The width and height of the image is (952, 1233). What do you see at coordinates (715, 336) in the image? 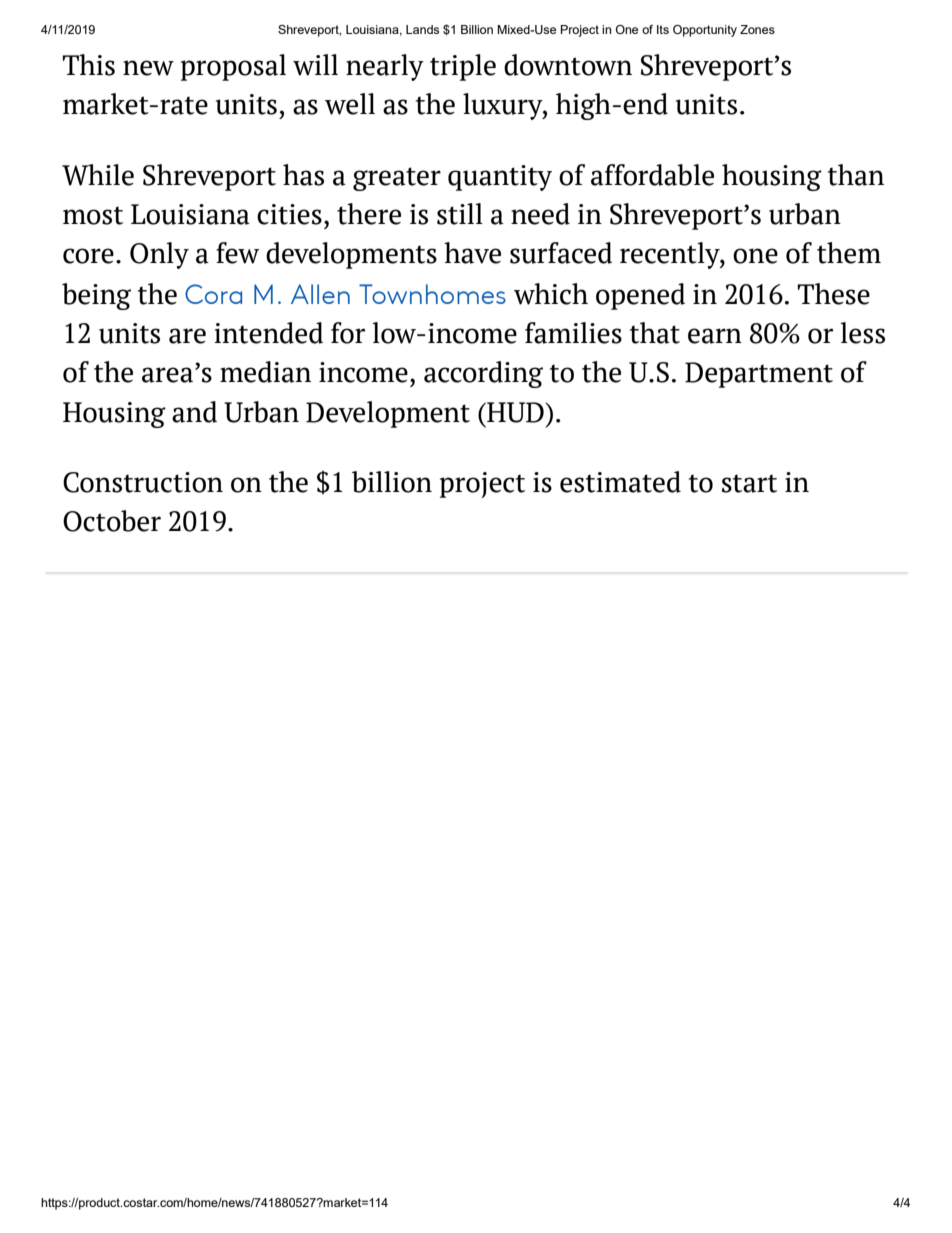
I see `earn` at bounding box center [715, 336].
